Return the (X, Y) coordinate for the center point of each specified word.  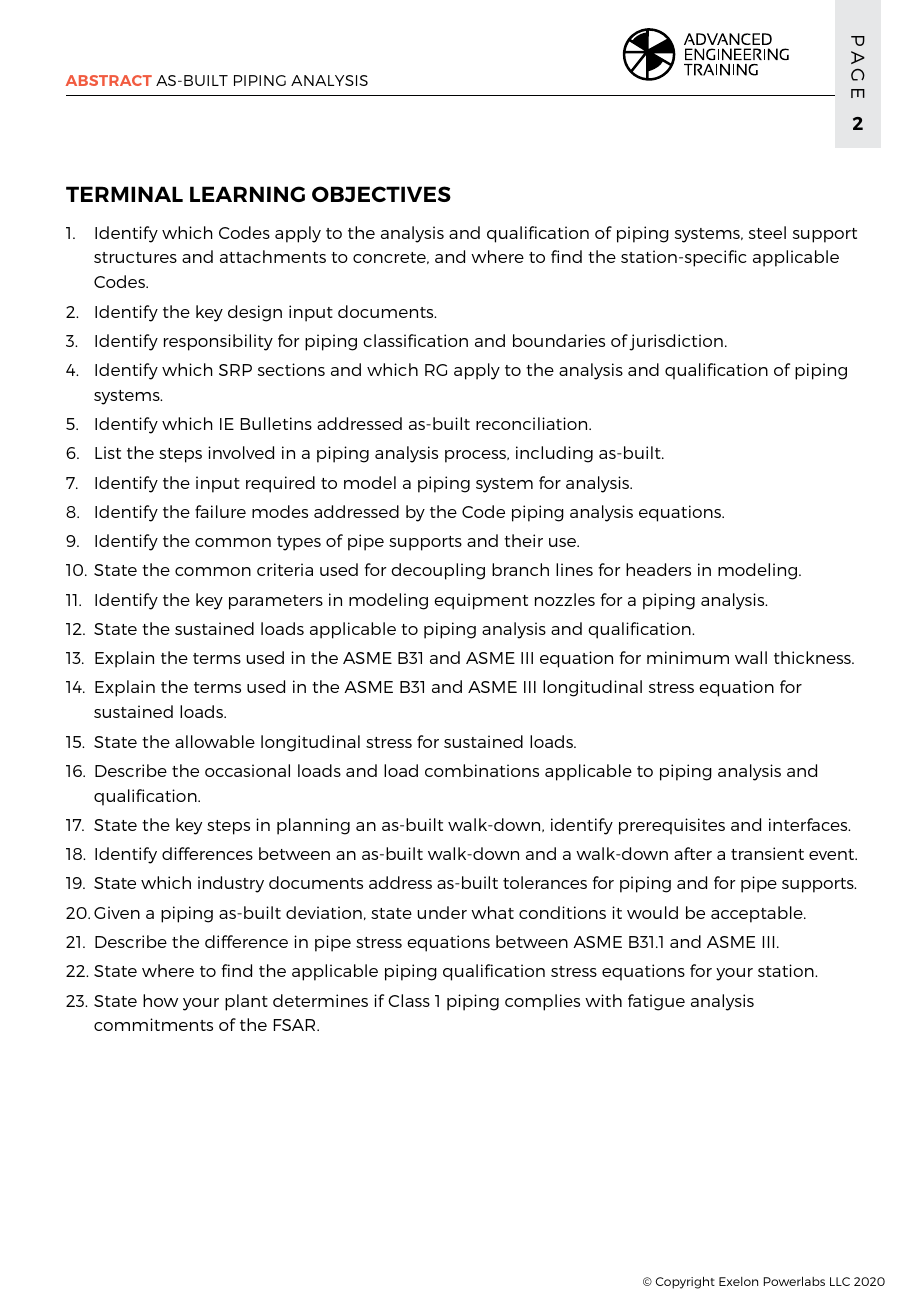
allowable (215, 741)
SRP (235, 370)
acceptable (758, 914)
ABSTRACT (109, 80)
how (160, 1000)
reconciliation (533, 423)
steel (767, 232)
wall (751, 657)
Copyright (685, 1282)
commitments (153, 1024)
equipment (481, 601)
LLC (840, 1281)
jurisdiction (676, 342)
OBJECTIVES (381, 194)
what (492, 912)
